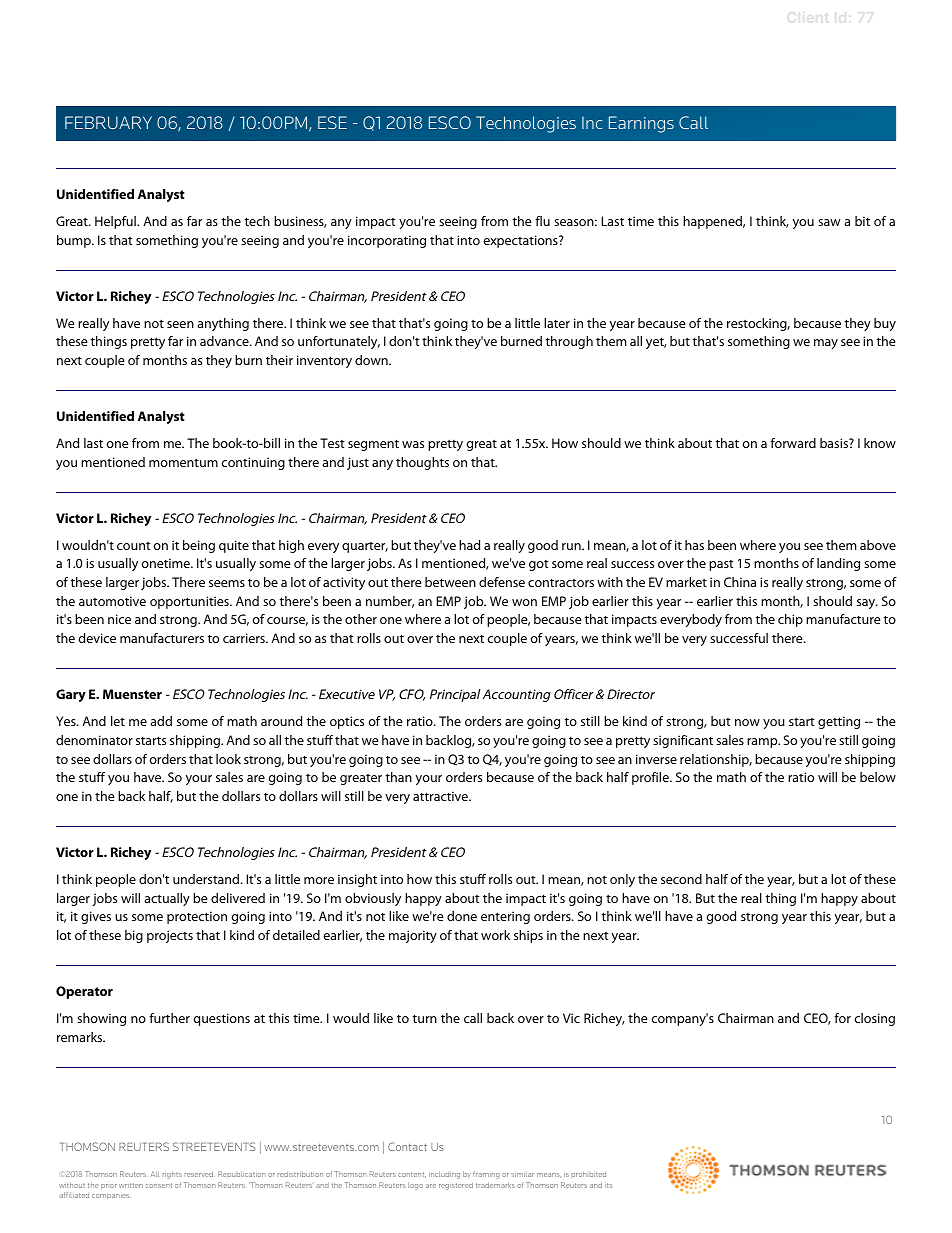 Image resolution: width=952 pixels, height=1233 pixels. I want to click on won, so click(524, 602).
